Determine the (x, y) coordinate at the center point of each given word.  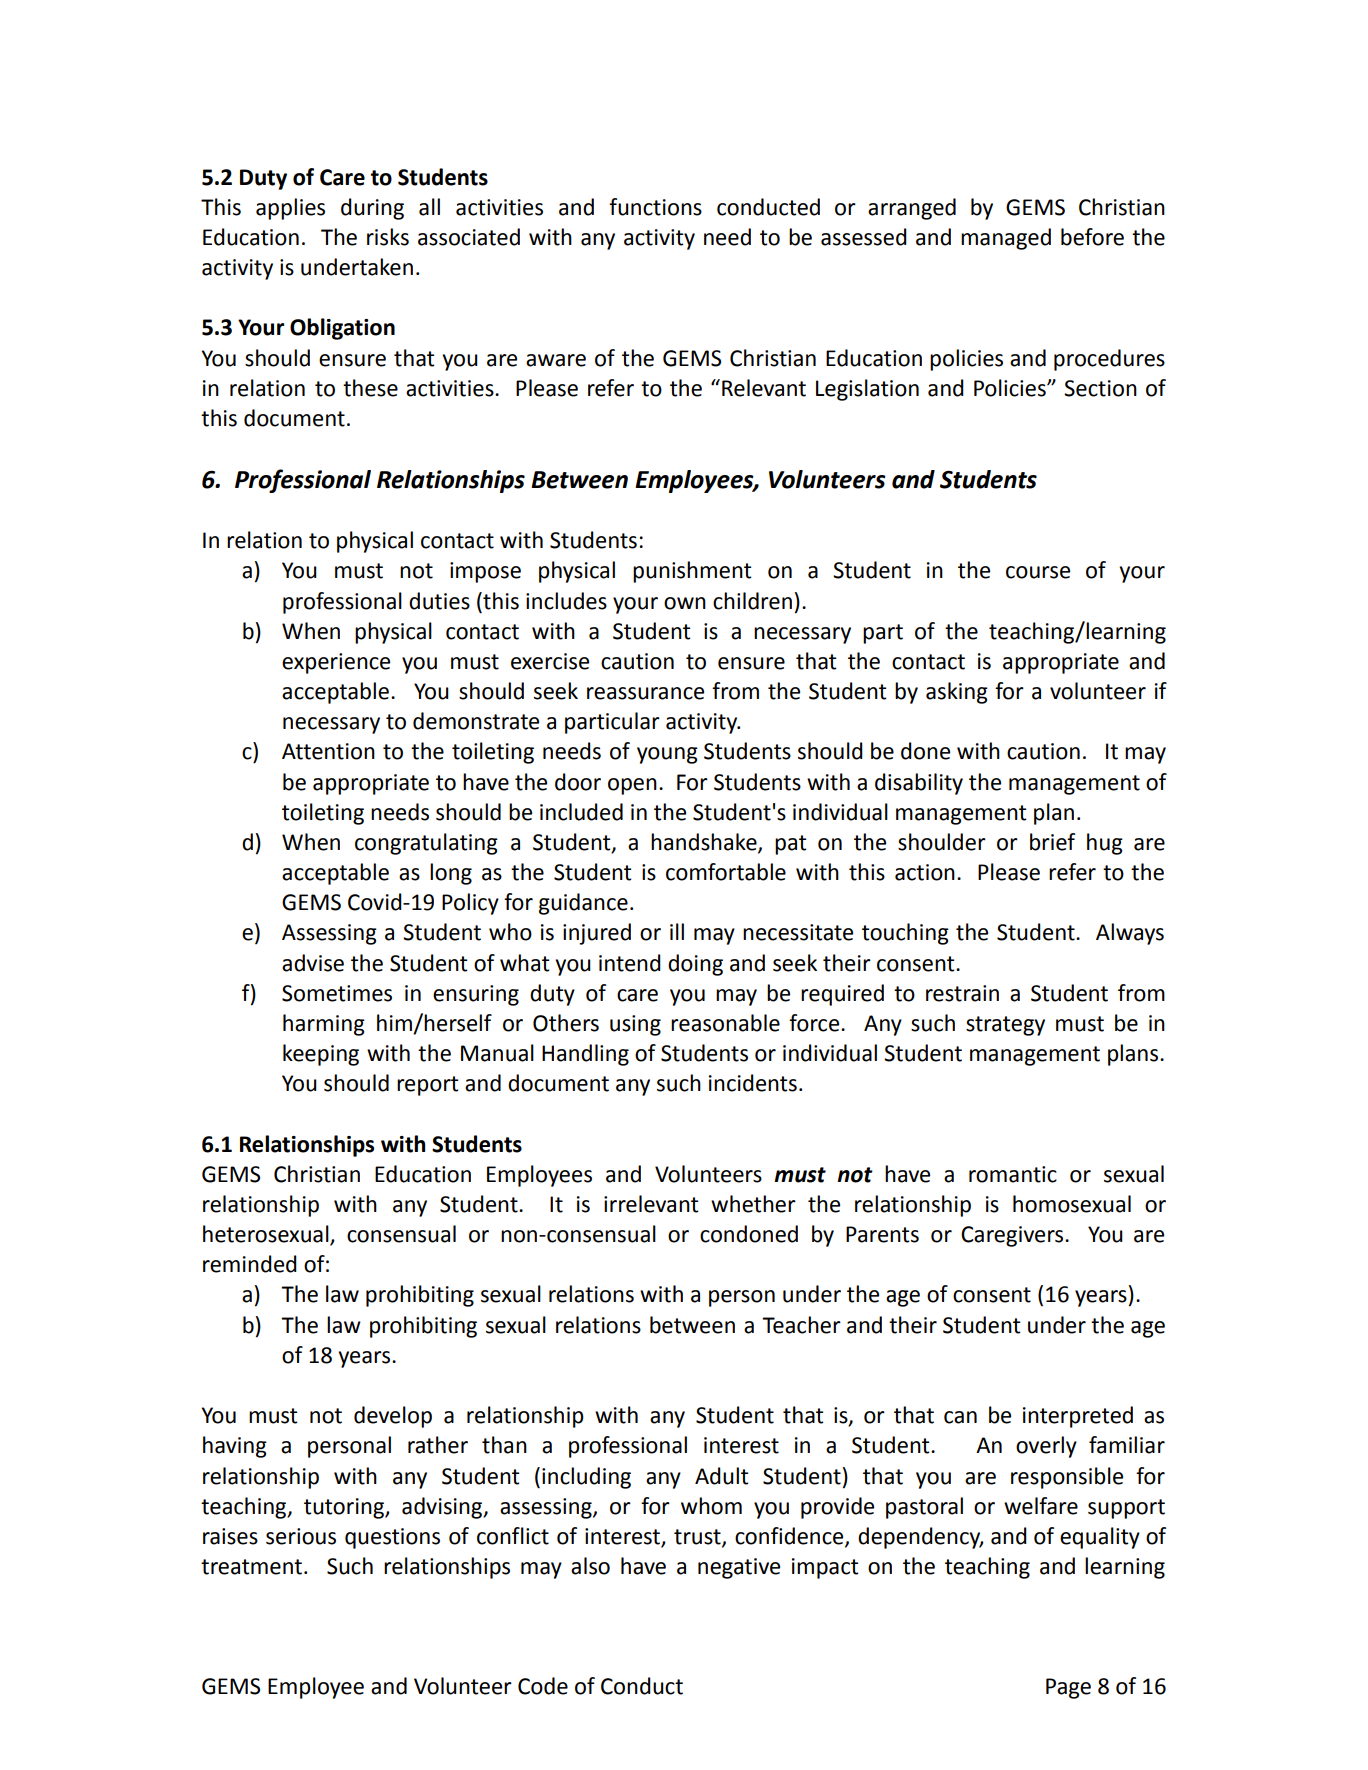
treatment (251, 1567)
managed (1006, 239)
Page (1068, 1688)
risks (388, 237)
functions (655, 207)
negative (739, 1568)
